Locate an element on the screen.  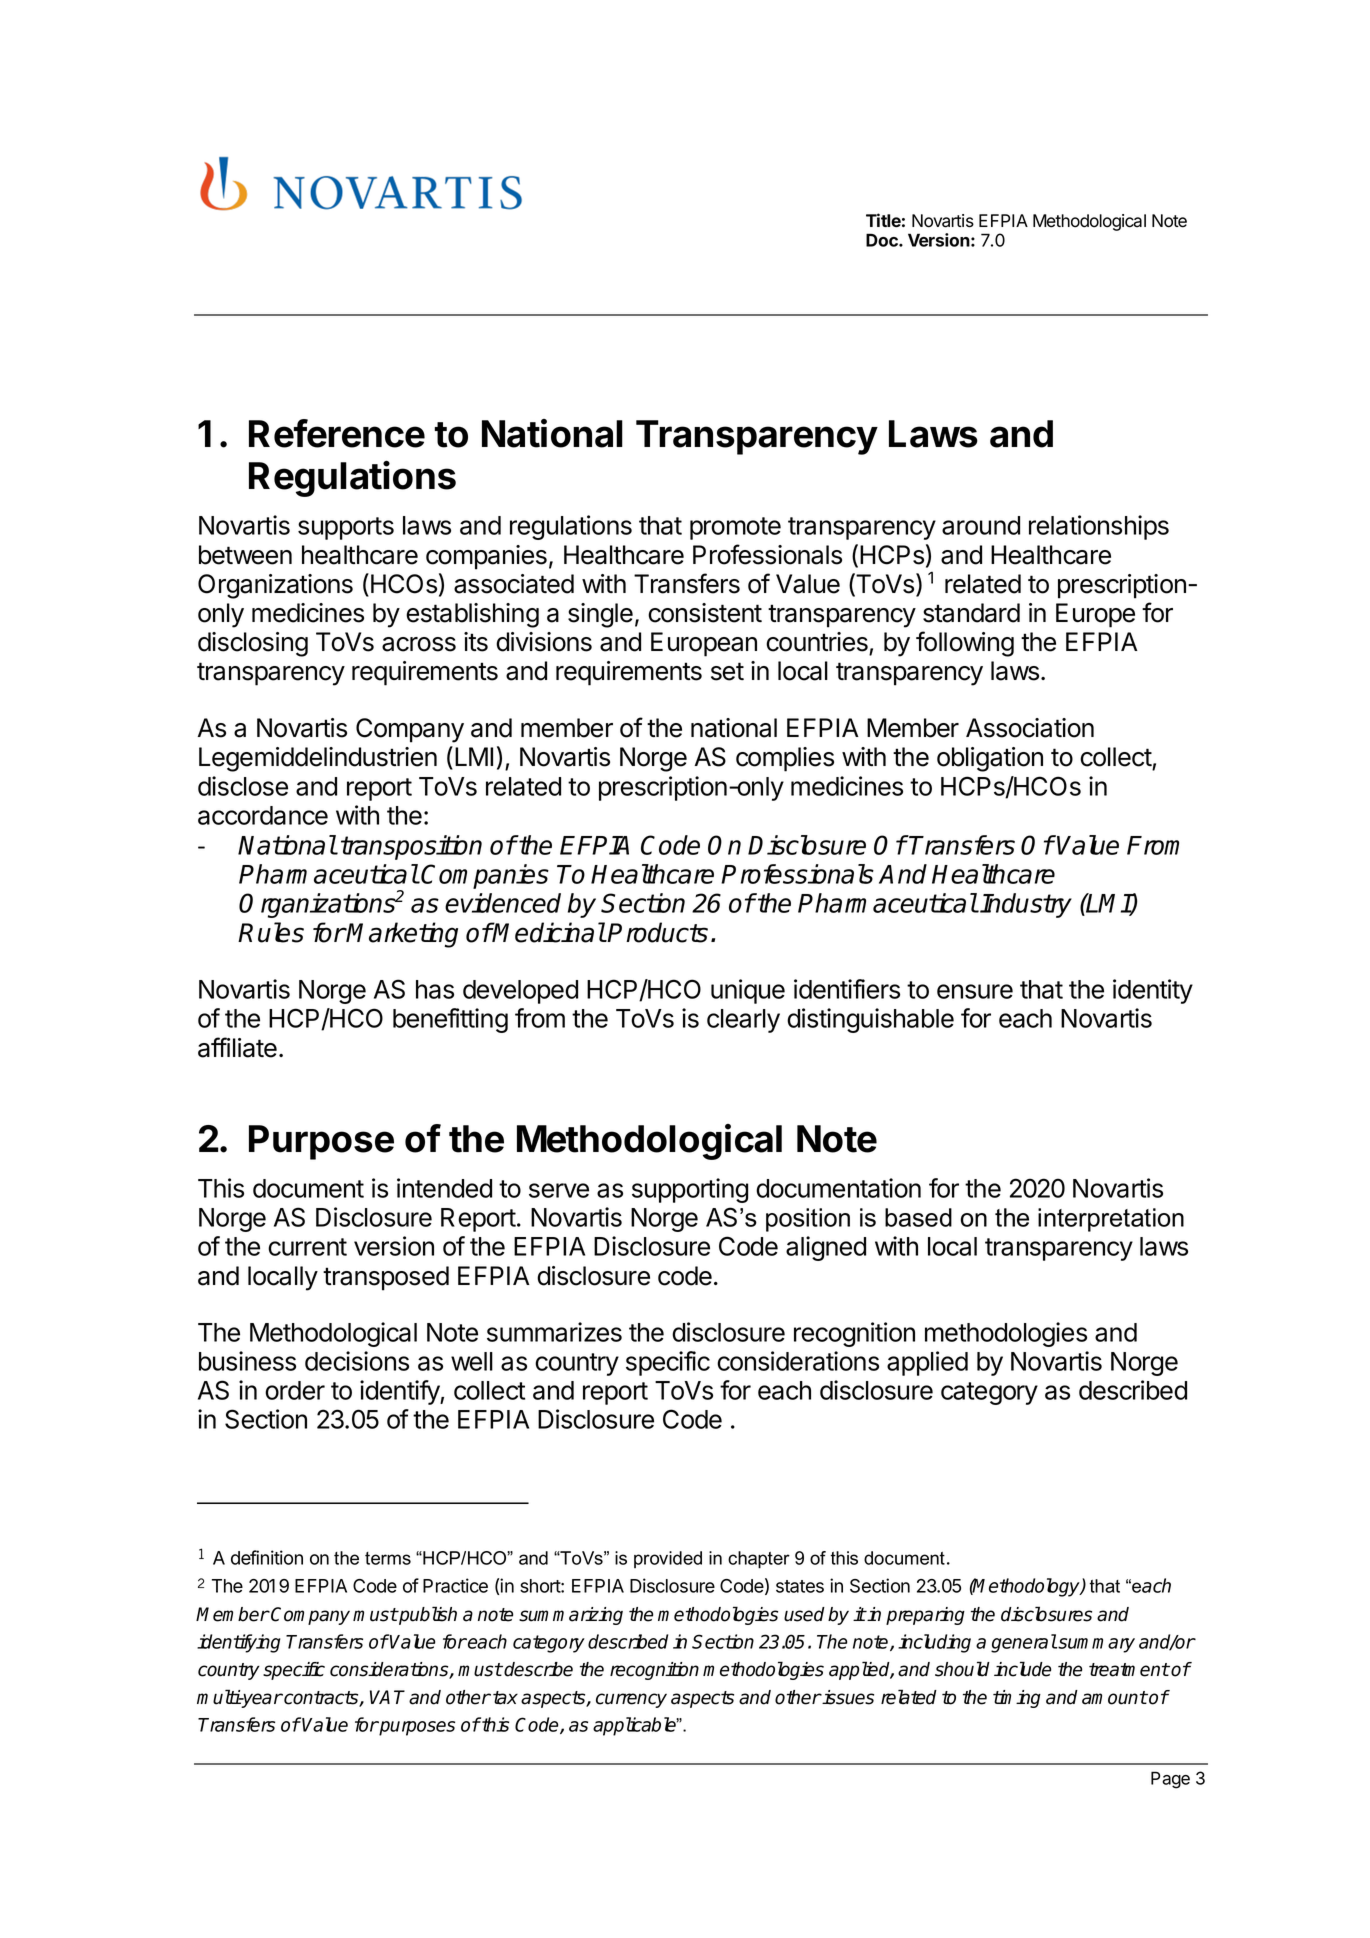
affiliate is located at coordinates (237, 1047).
